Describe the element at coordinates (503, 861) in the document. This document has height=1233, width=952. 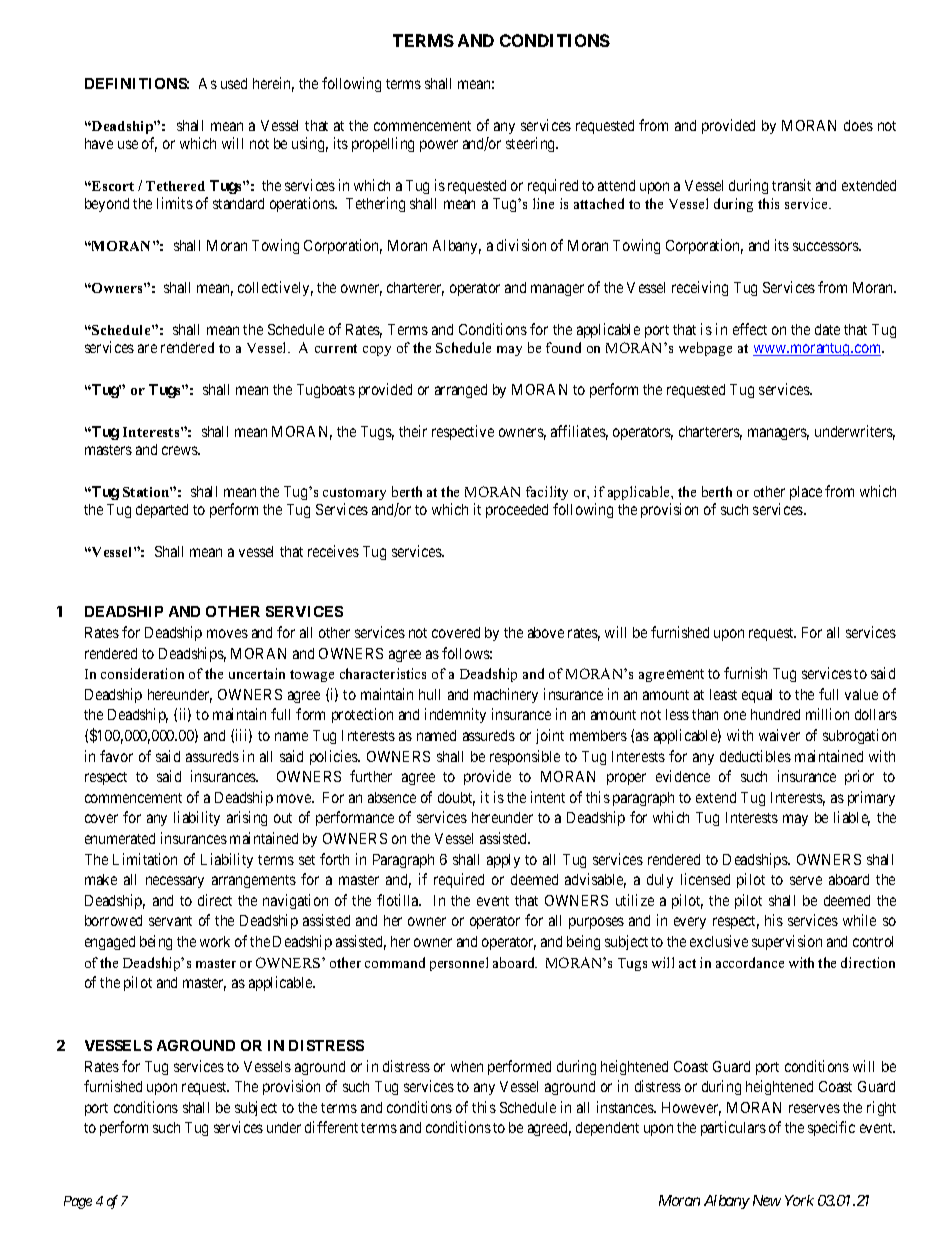
I see `apply` at that location.
